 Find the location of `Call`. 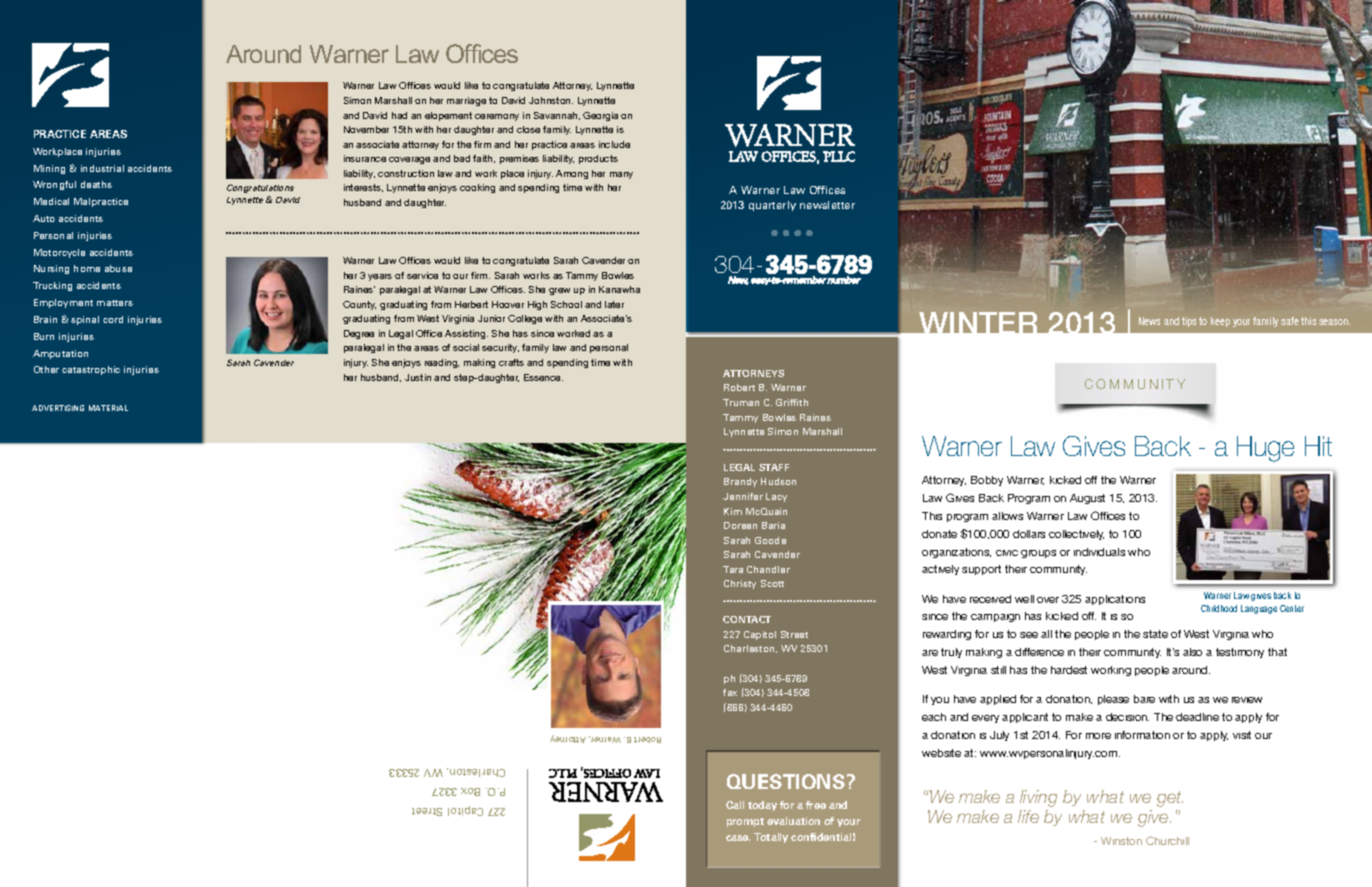

Call is located at coordinates (735, 805).
